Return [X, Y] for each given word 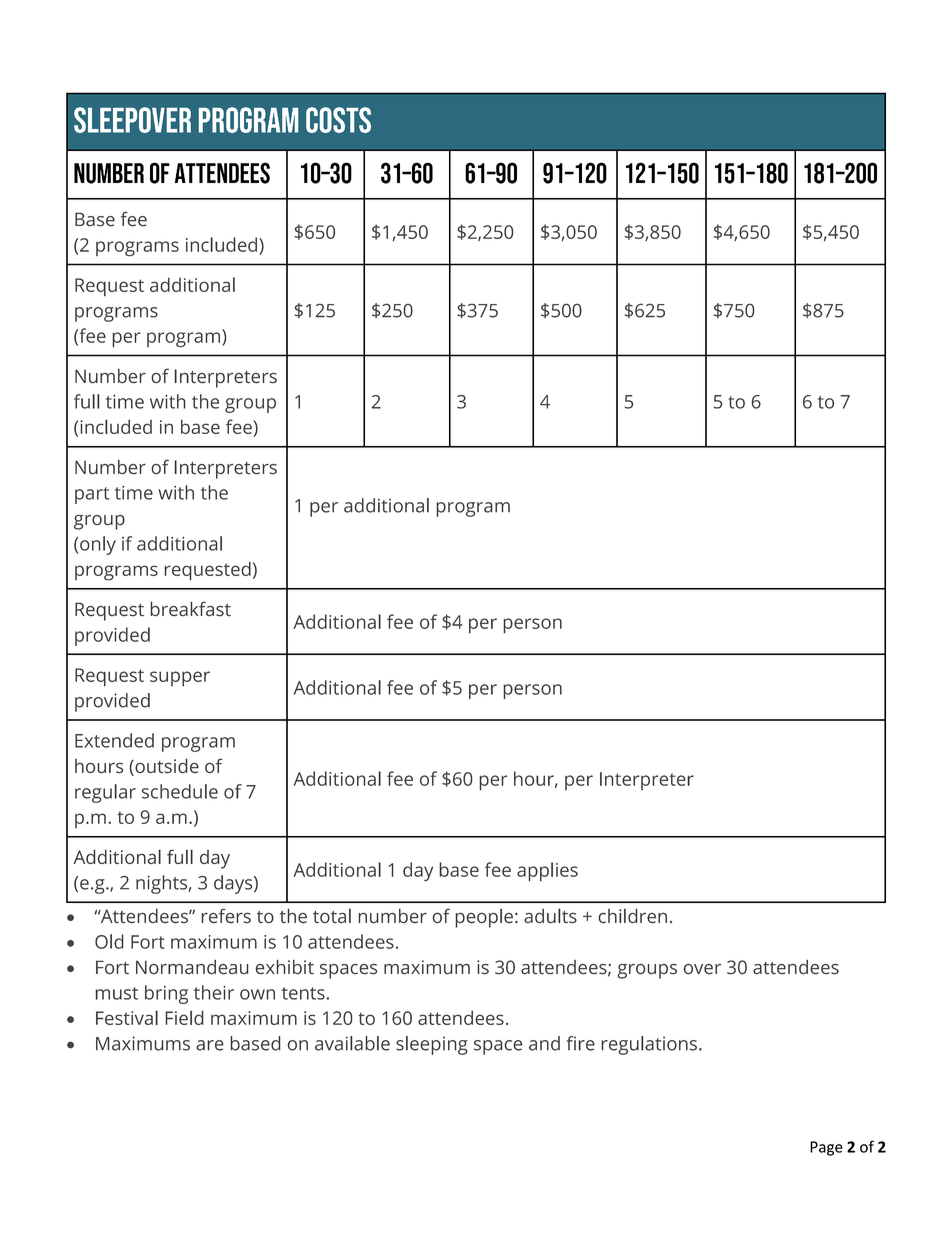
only [98, 545]
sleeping [432, 1045]
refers [226, 916]
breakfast [190, 609]
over [702, 969]
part [92, 495]
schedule [180, 791]
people [484, 918]
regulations [649, 1045]
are [210, 1045]
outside [166, 767]
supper [180, 678]
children [633, 916]
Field [184, 1017]
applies [547, 871]
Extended [114, 740]
